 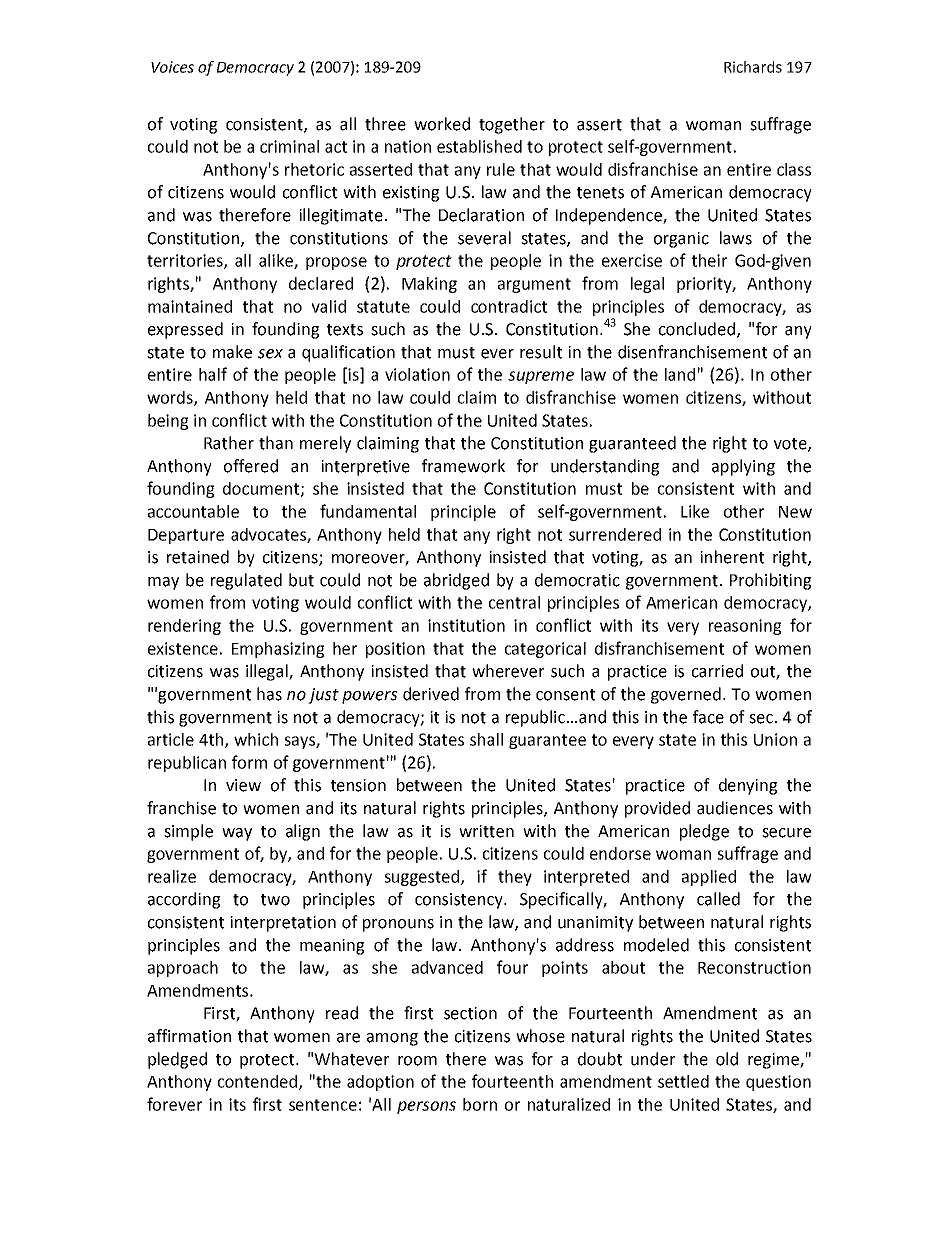 I want to click on land, so click(x=680, y=374).
